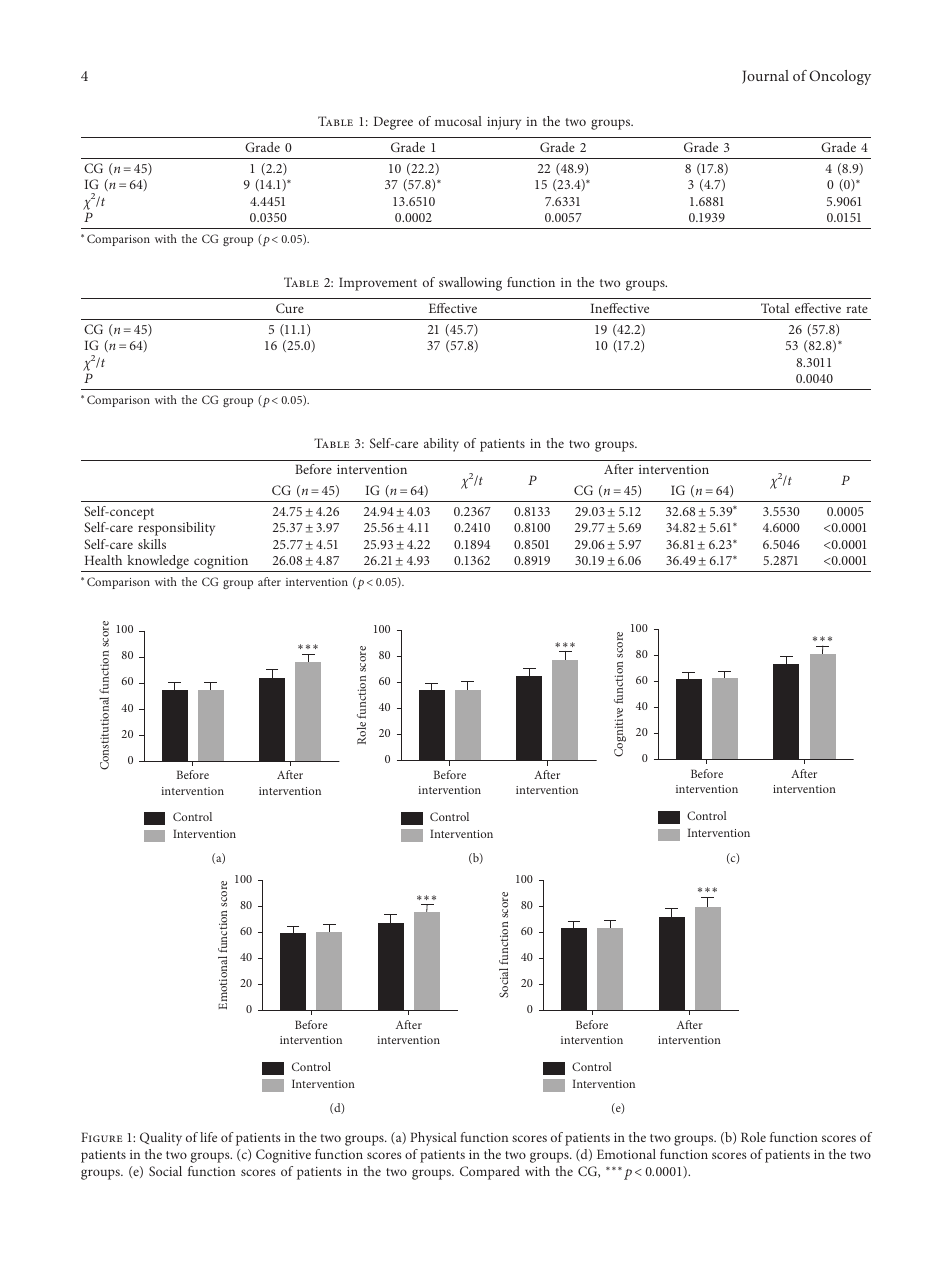 The image size is (952, 1270). I want to click on cognition, so click(221, 564).
